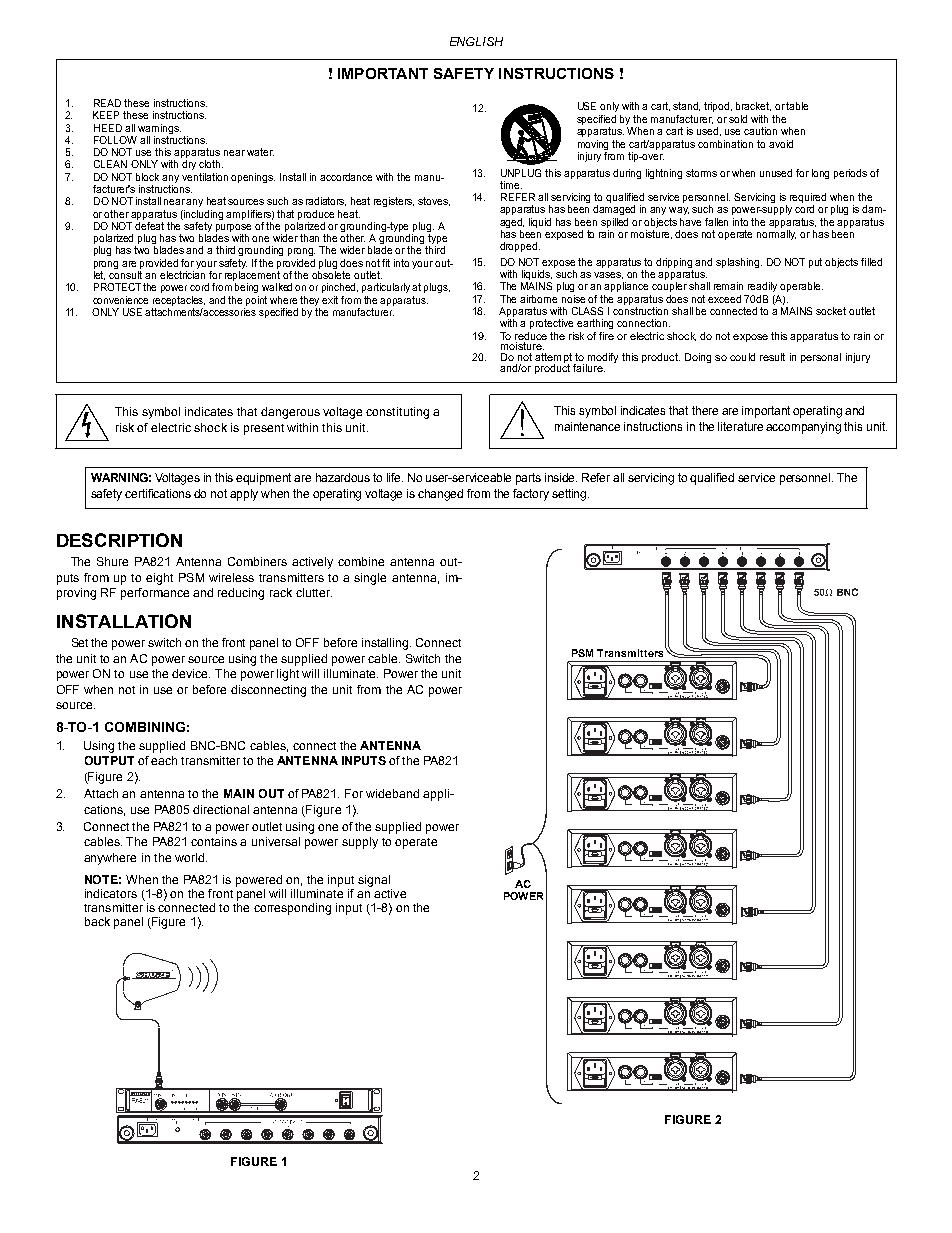 This image has height=1233, width=952. What do you see at coordinates (244, 495) in the image?
I see `apply` at bounding box center [244, 495].
